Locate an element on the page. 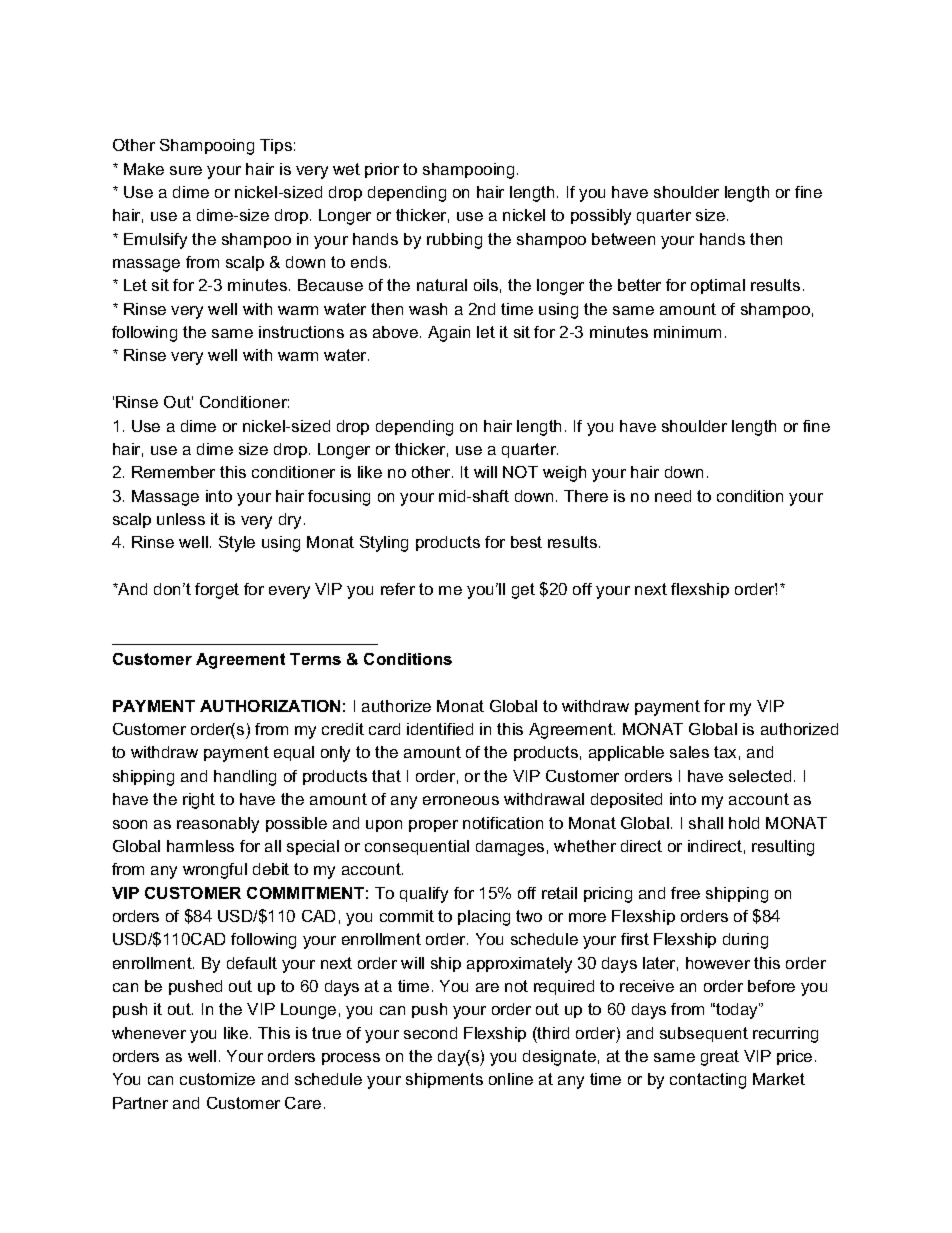  customize is located at coordinates (217, 1079).
